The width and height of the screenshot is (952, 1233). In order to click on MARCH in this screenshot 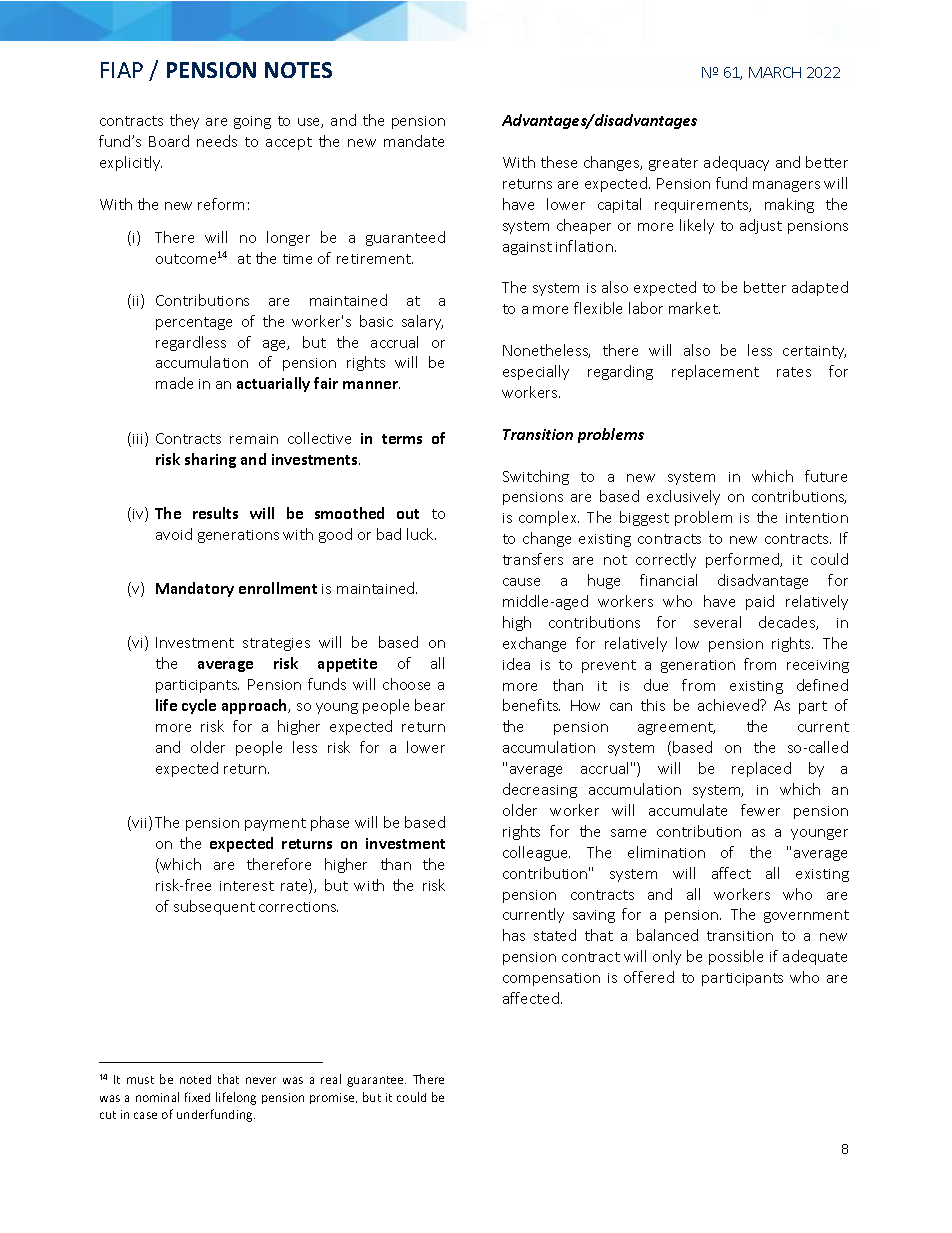, I will do `click(775, 72)`.
